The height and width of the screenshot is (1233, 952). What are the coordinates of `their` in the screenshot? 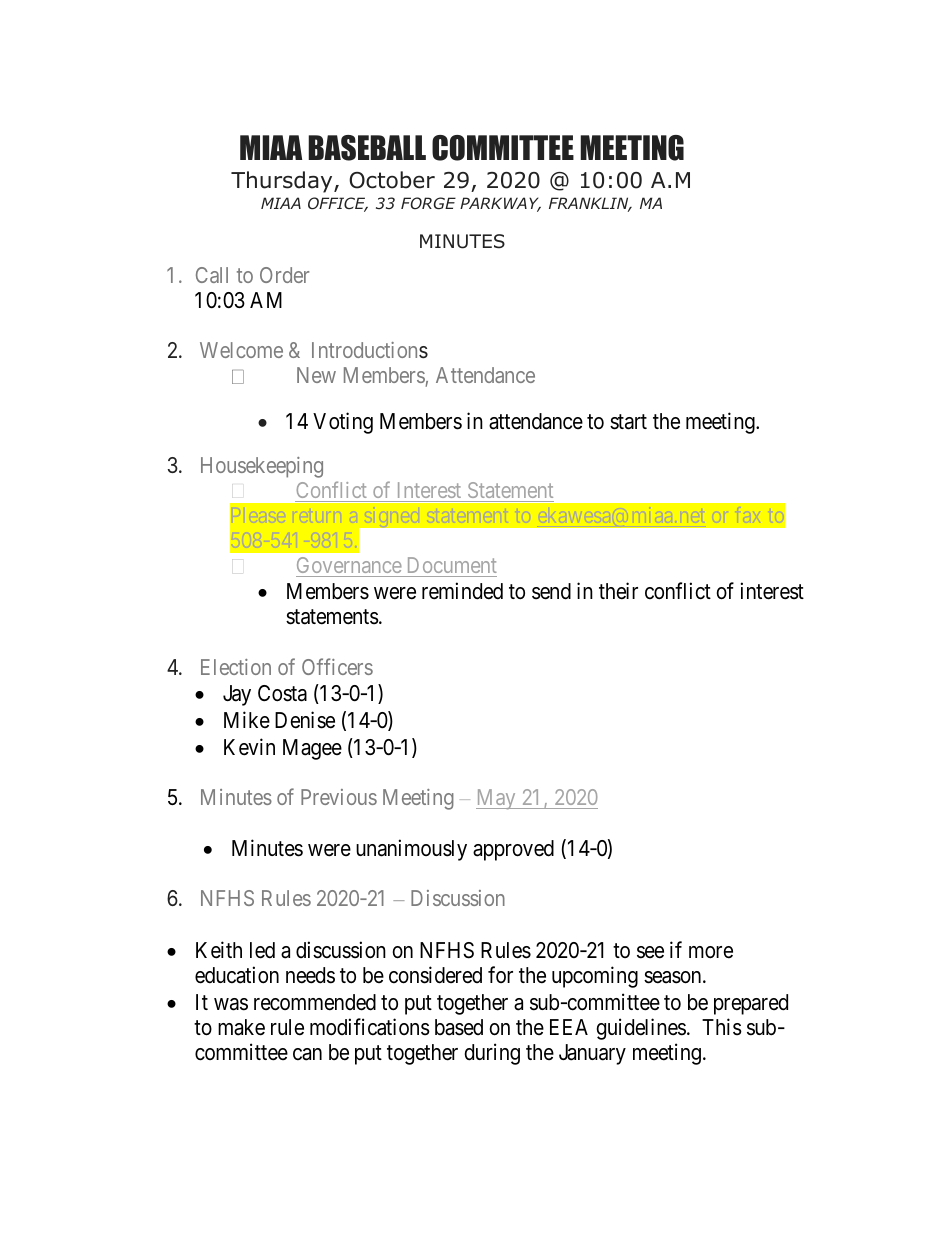 It's located at (618, 591).
